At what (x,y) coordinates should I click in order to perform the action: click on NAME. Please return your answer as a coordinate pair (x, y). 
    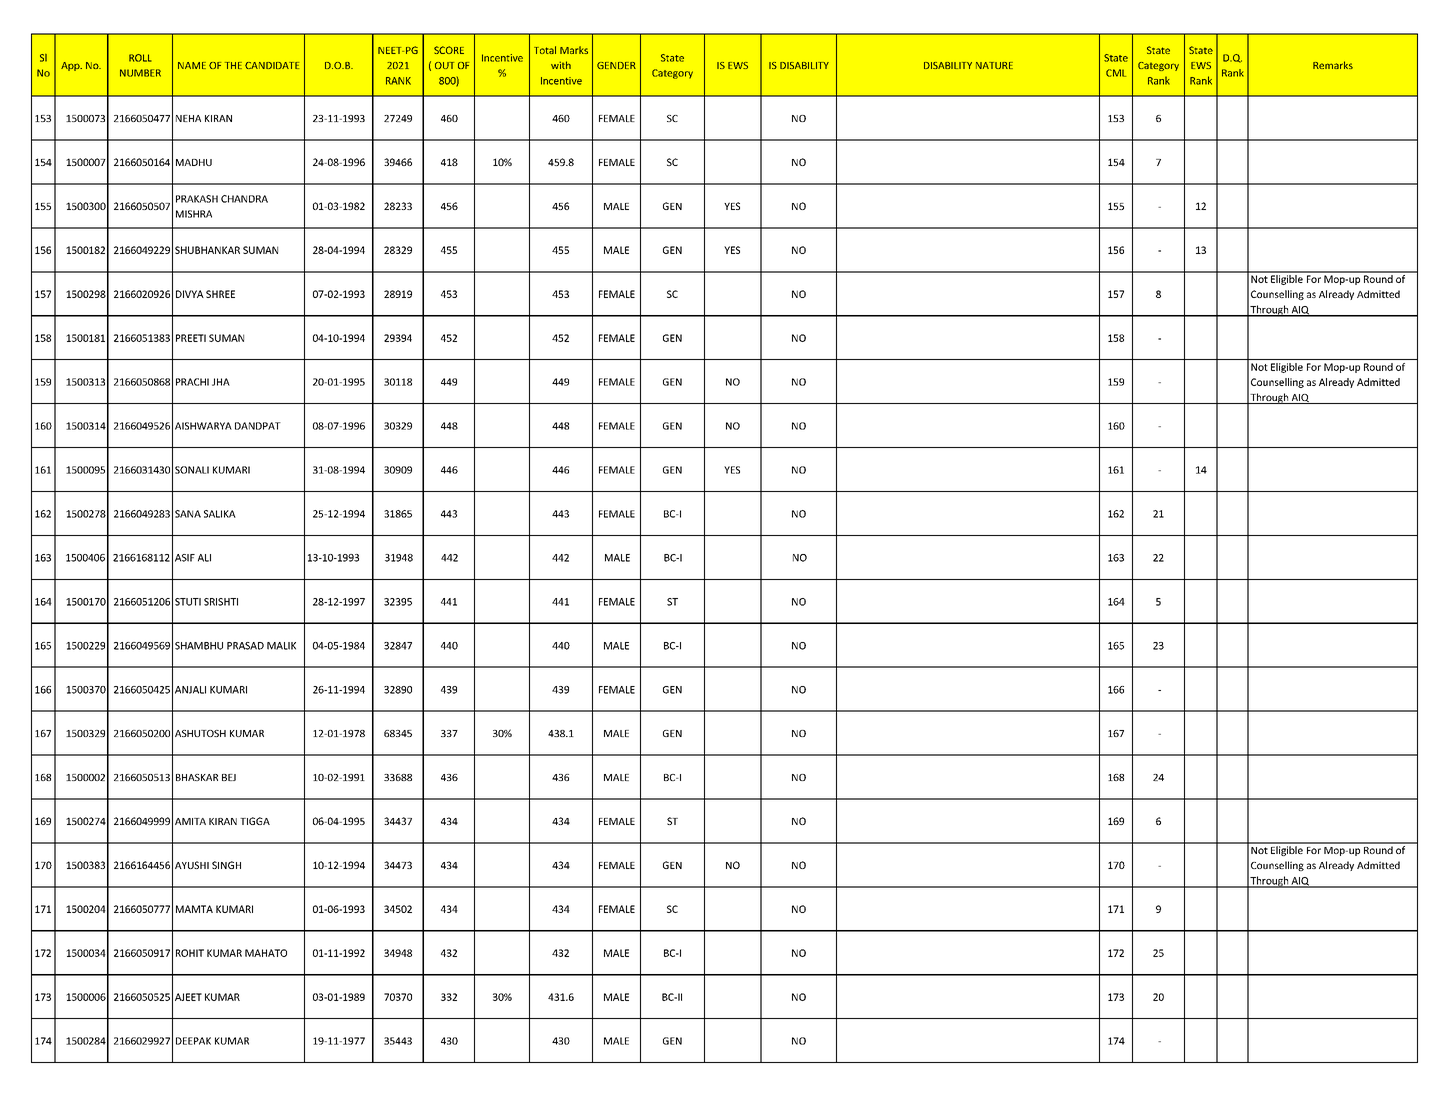
    Looking at the image, I should click on (192, 65).
